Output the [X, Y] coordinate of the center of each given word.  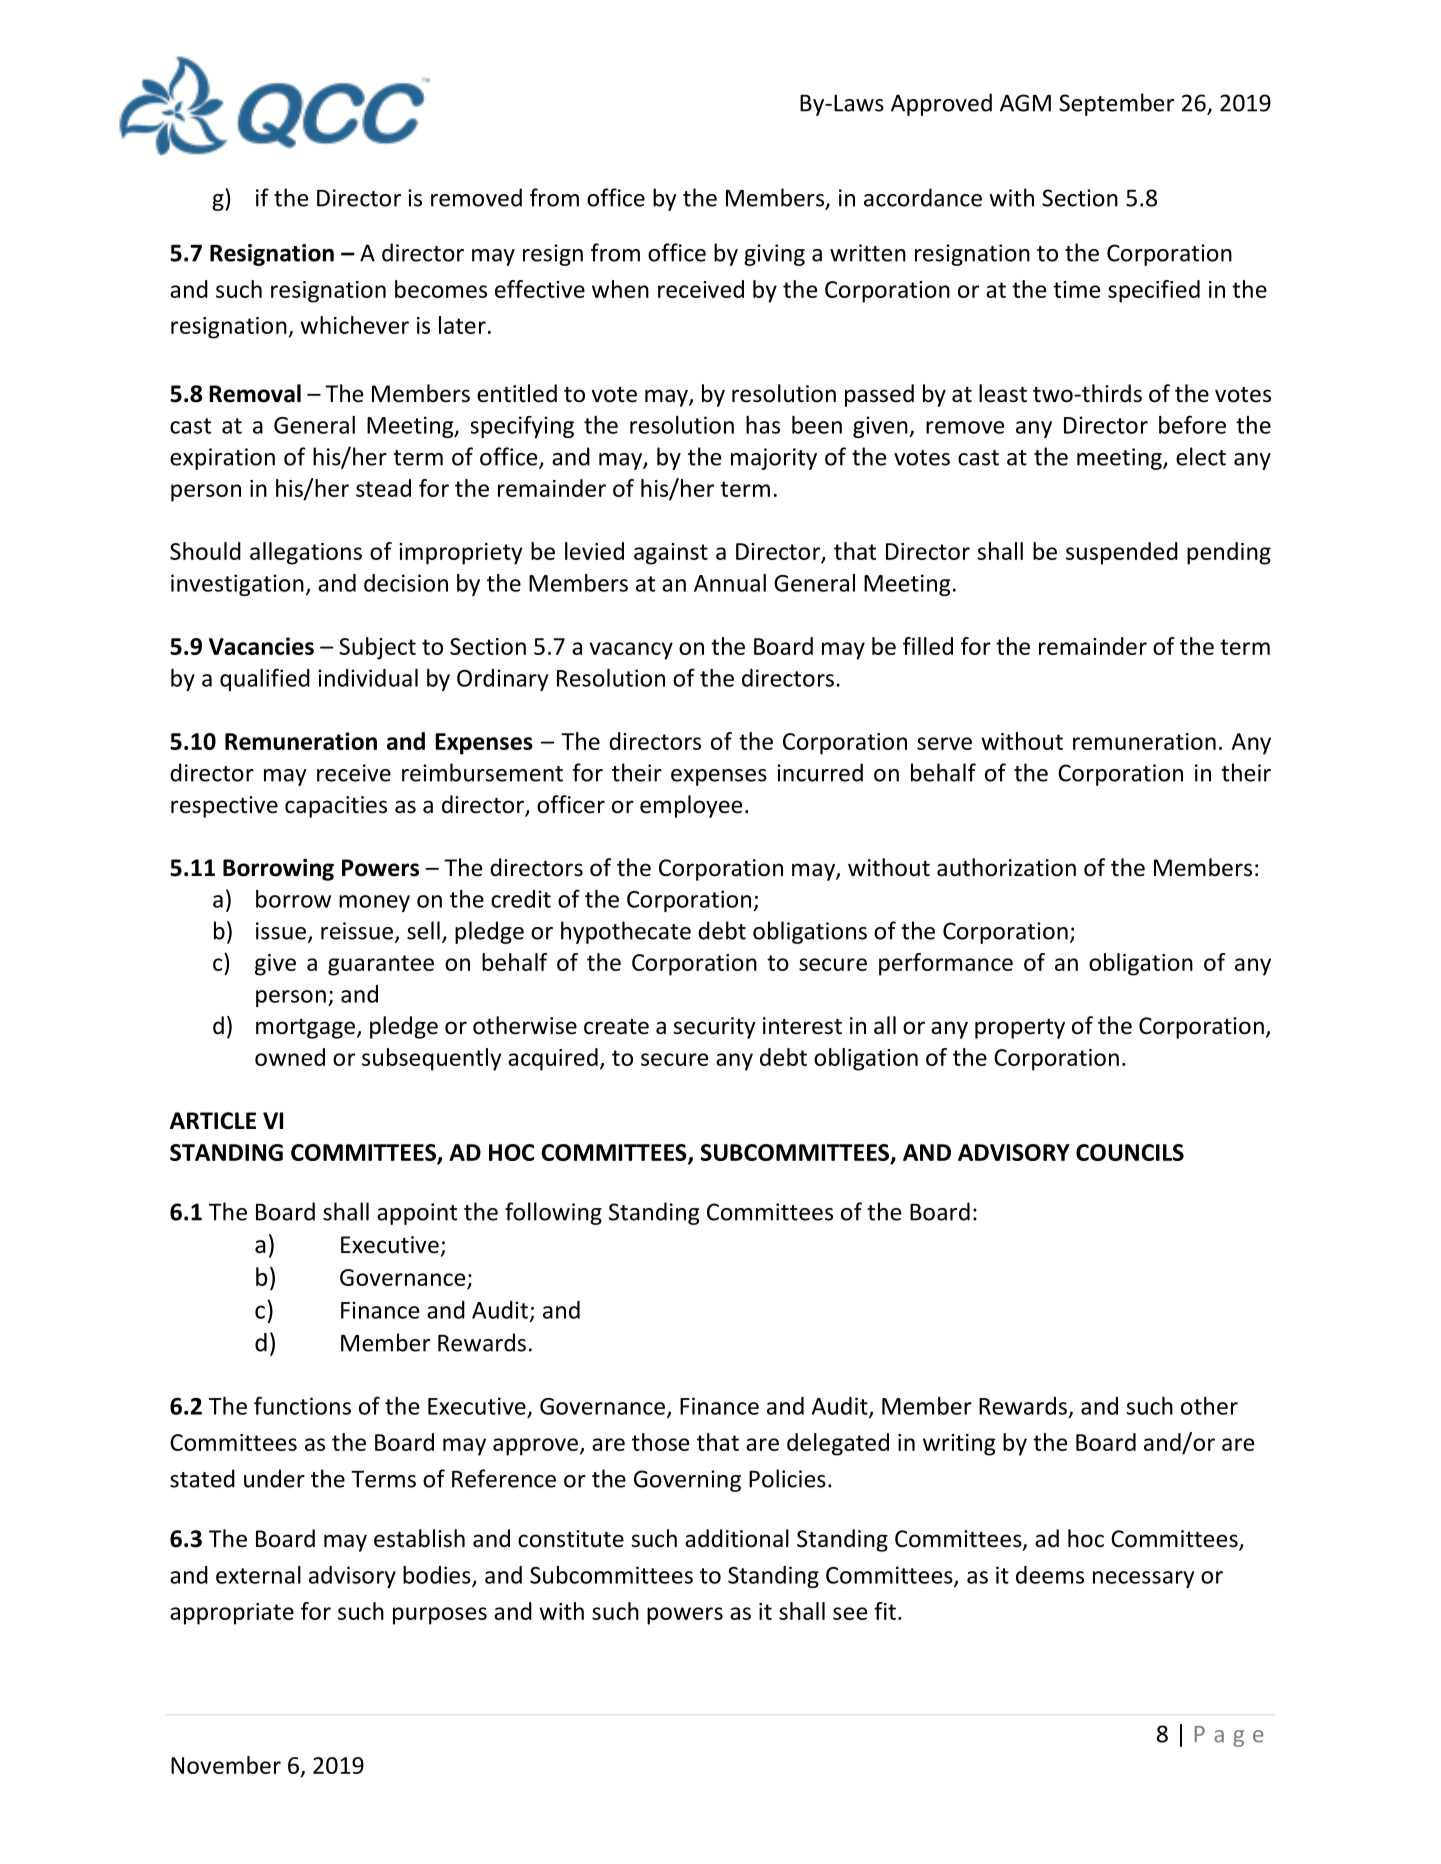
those [660, 1442]
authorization [1006, 867]
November [226, 1765]
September [1116, 104]
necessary [1143, 1579]
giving [774, 255]
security [714, 1028]
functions [302, 1405]
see [850, 1613]
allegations [306, 553]
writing [959, 1445]
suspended [1122, 553]
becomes [441, 289]
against [671, 554]
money [374, 903]
